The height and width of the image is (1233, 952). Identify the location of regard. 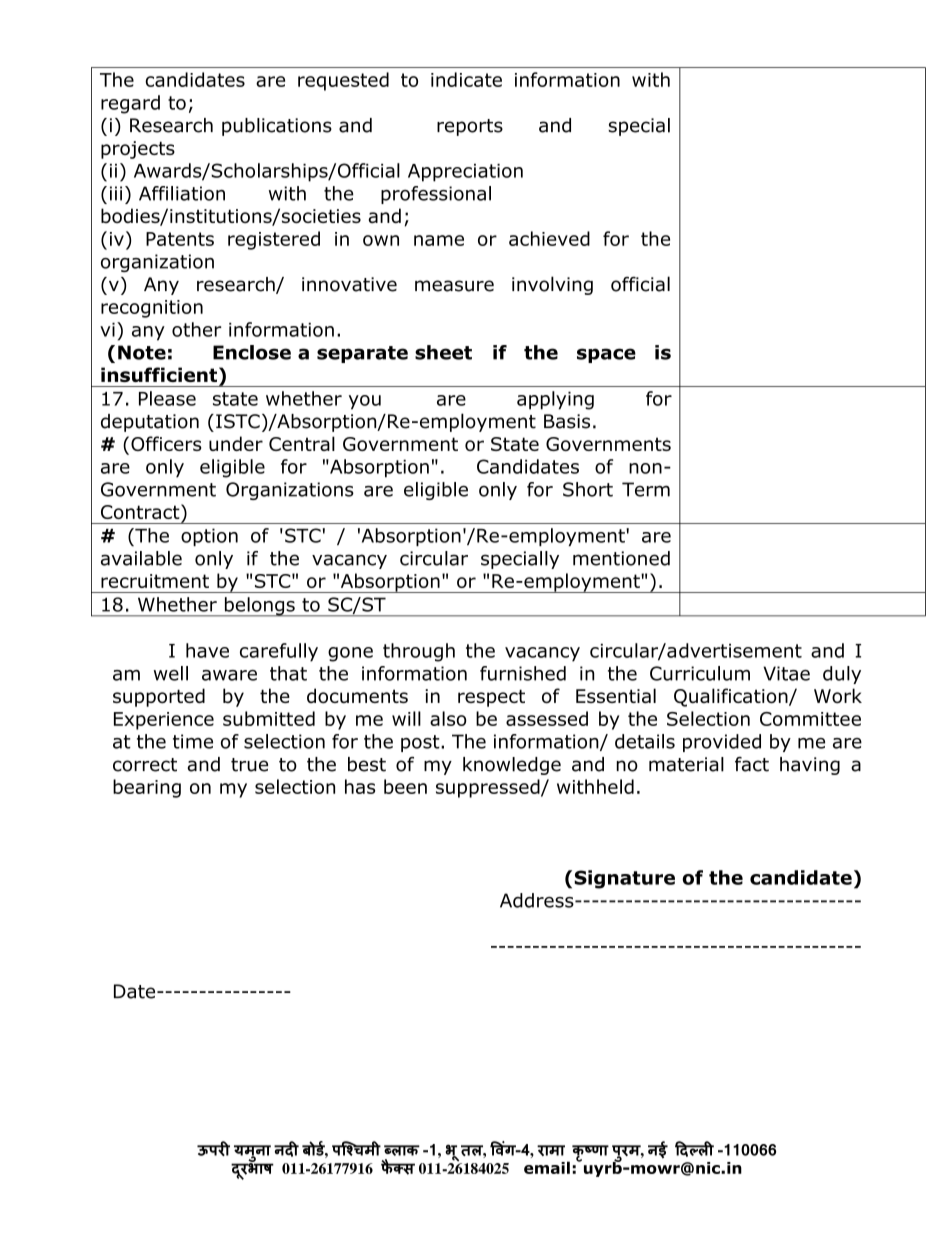
(130, 104).
